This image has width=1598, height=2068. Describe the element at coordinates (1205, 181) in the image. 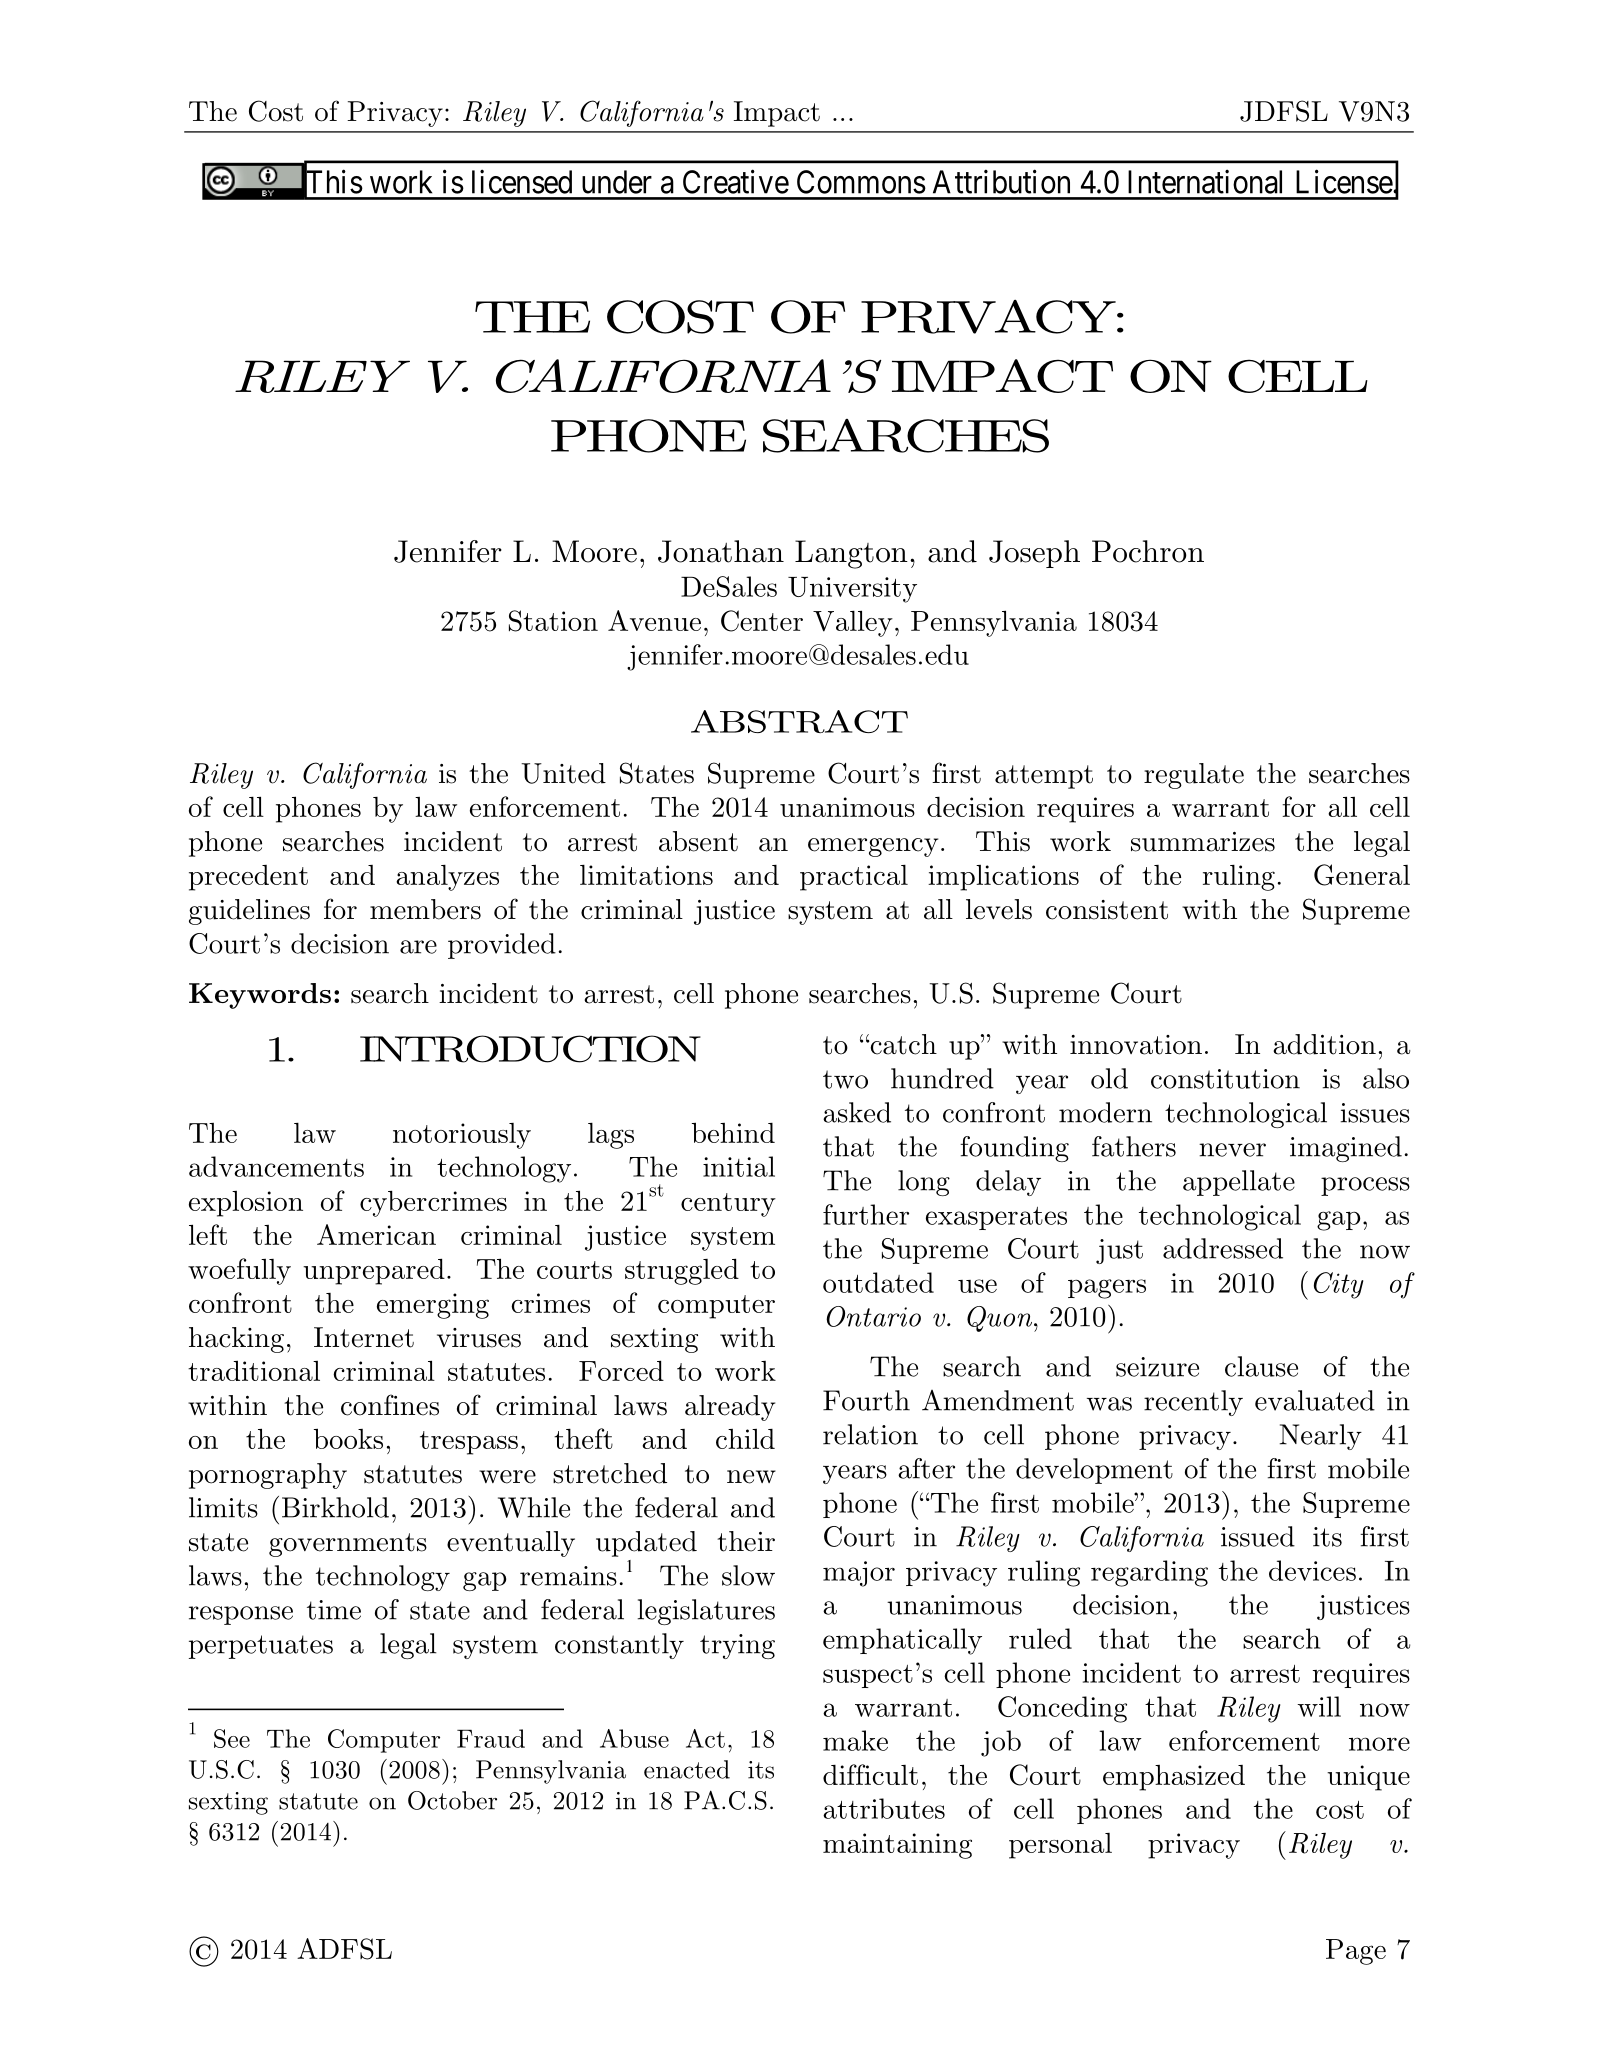

I see `International` at that location.
